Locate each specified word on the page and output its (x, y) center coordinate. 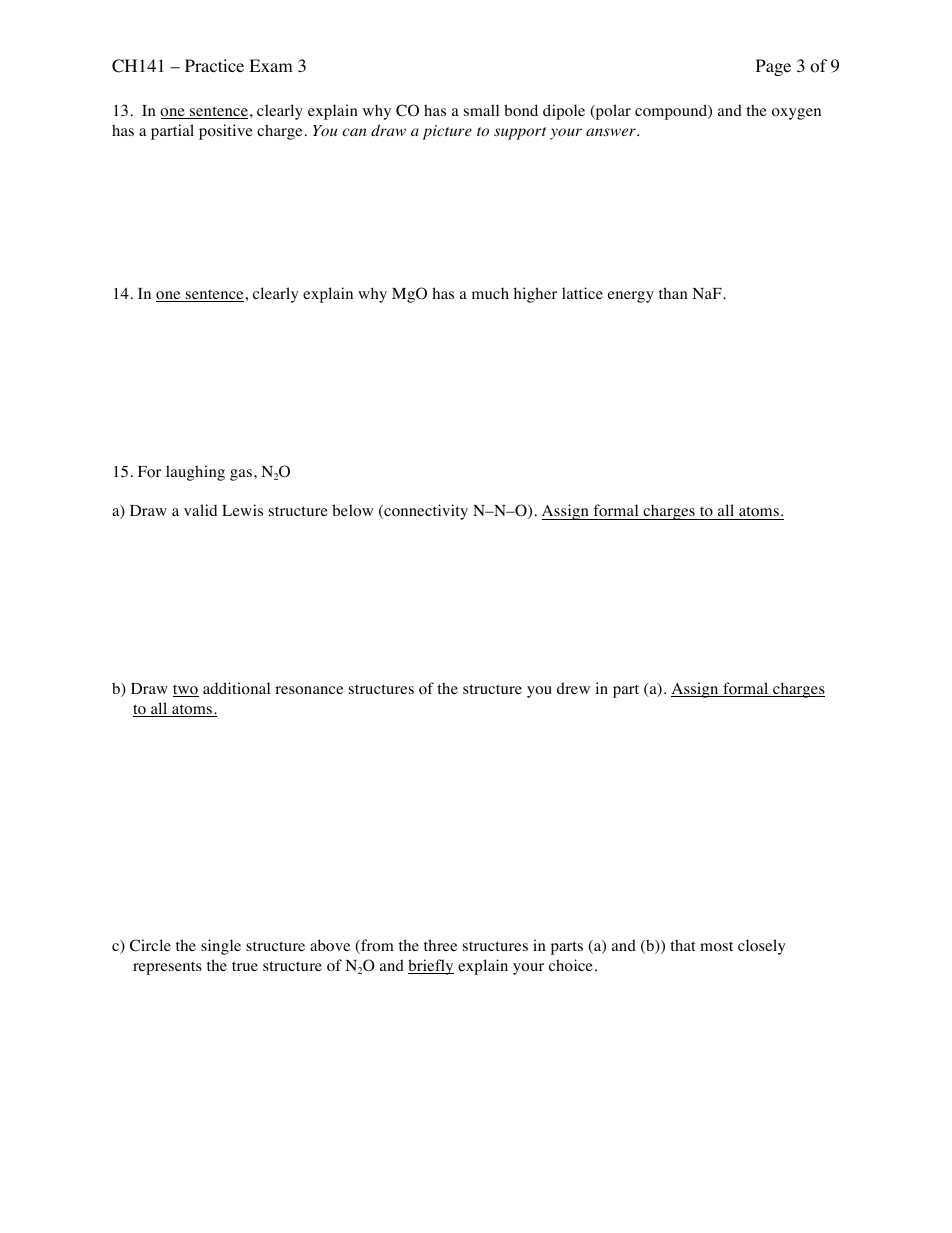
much (490, 293)
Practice (214, 65)
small (481, 110)
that (683, 945)
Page (773, 67)
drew (573, 688)
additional (236, 688)
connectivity (425, 512)
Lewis (242, 510)
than (673, 293)
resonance (309, 690)
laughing (195, 473)
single (221, 947)
